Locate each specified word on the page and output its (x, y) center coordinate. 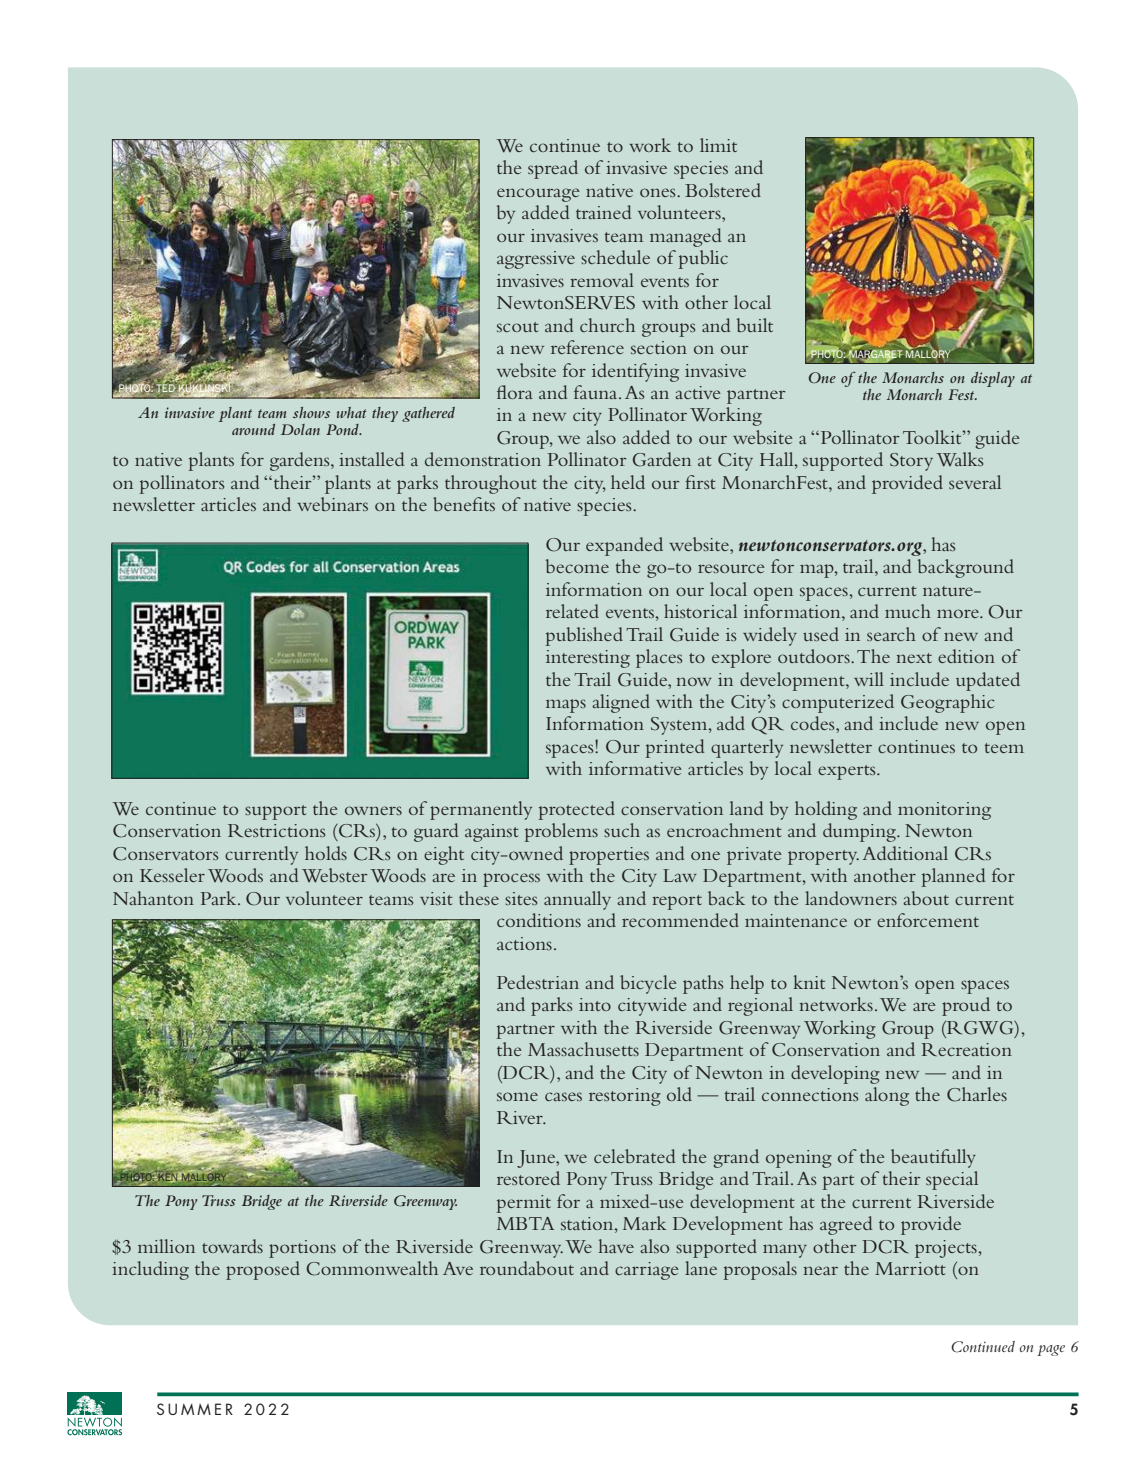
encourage (538, 195)
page (1051, 1350)
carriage (647, 1271)
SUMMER (195, 1409)
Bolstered (723, 190)
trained (603, 212)
